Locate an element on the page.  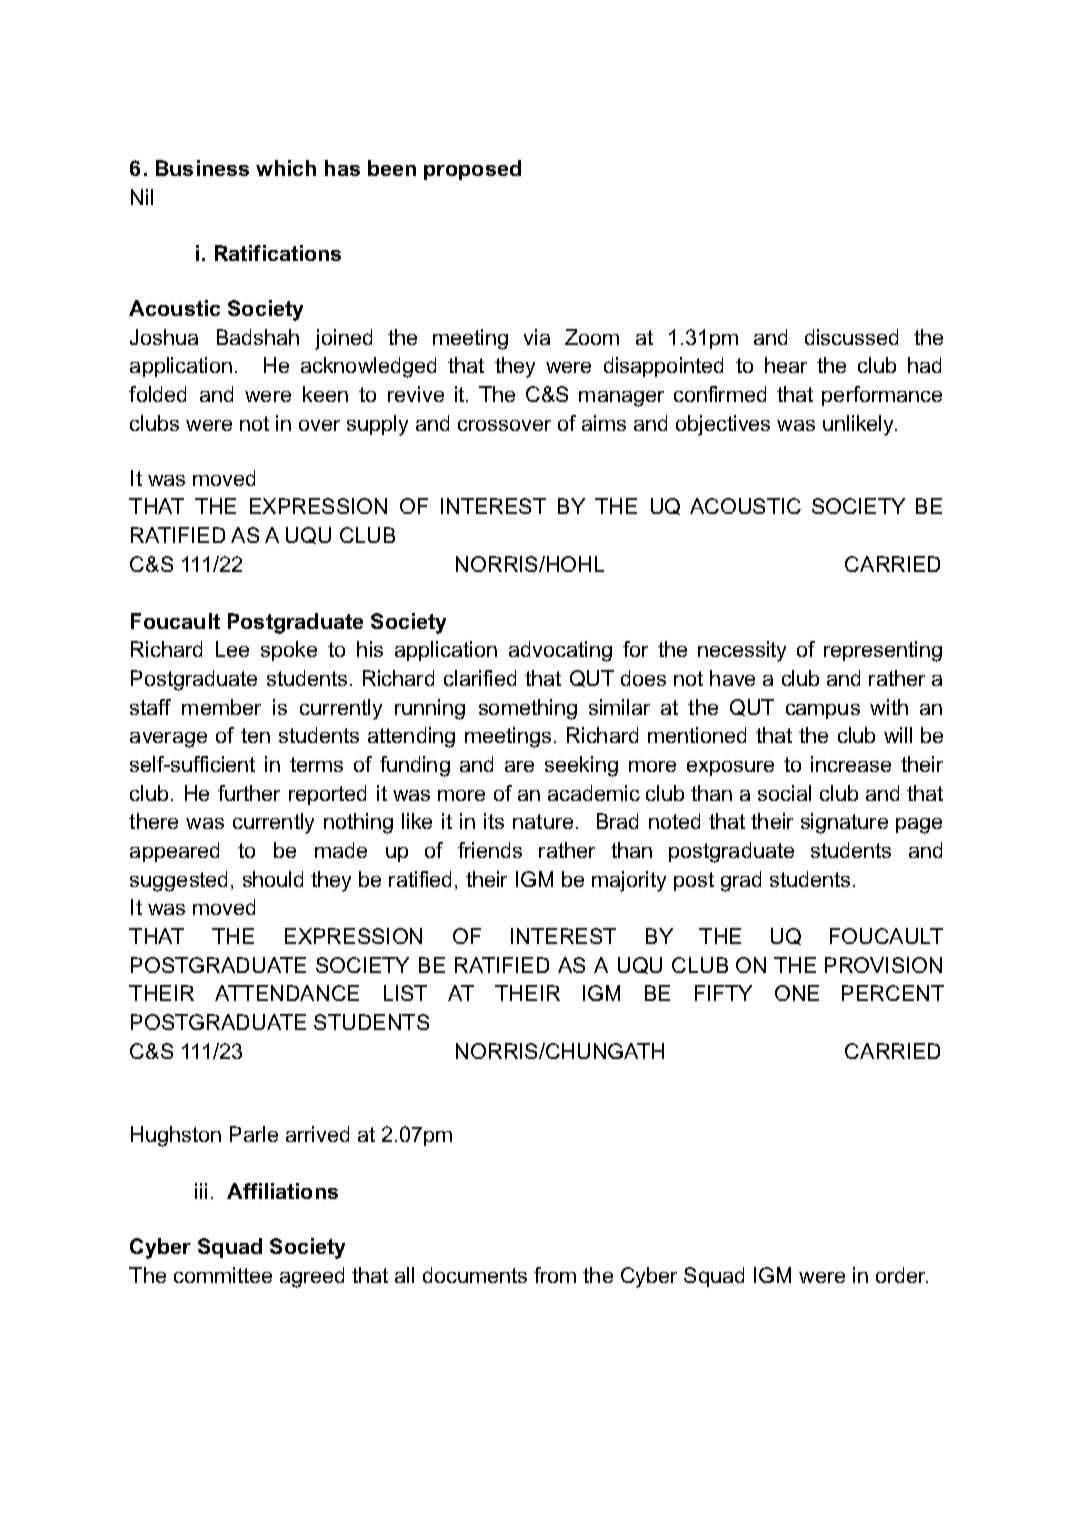
discussed is located at coordinates (851, 337).
